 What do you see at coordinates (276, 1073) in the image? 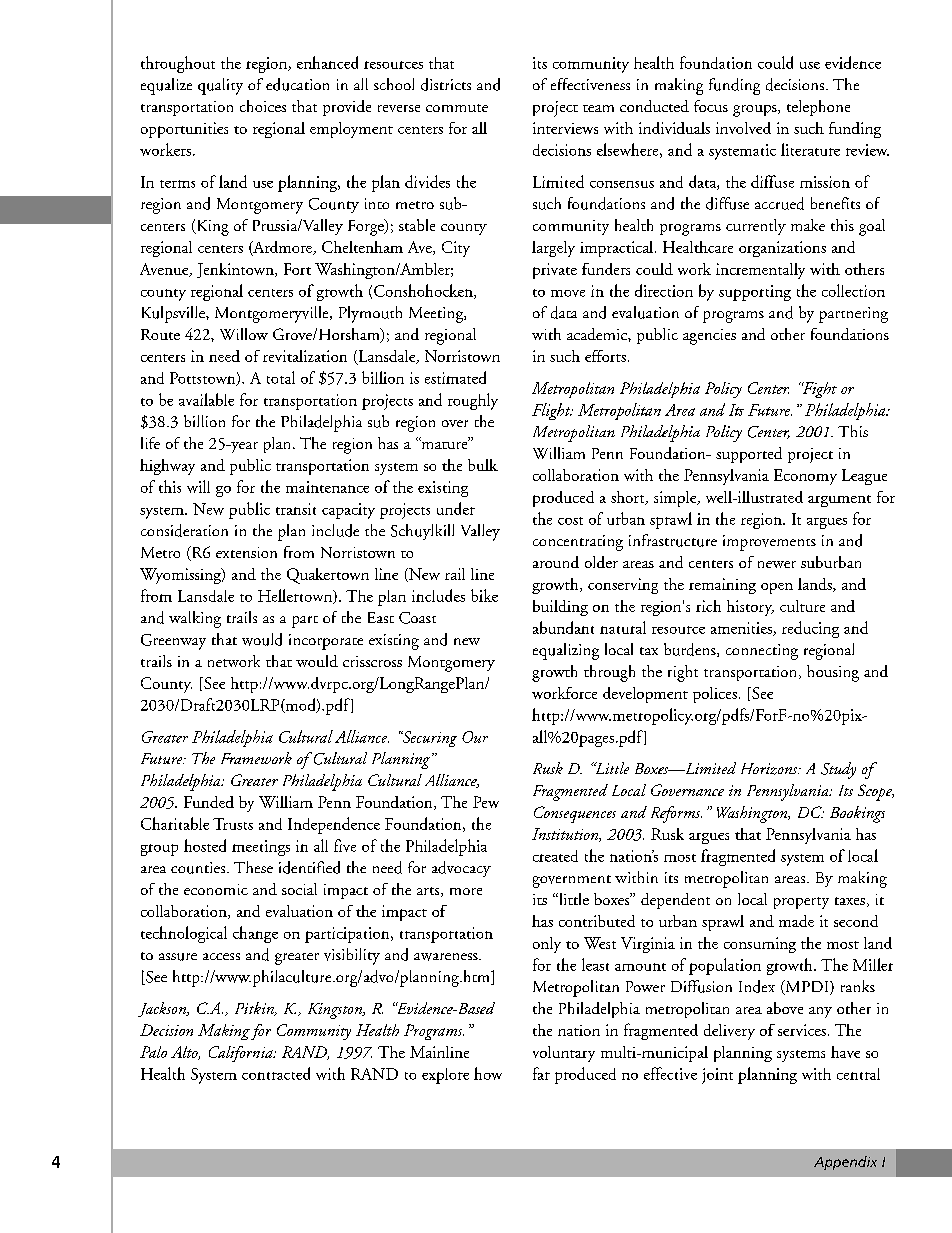
I see `contracted` at bounding box center [276, 1073].
